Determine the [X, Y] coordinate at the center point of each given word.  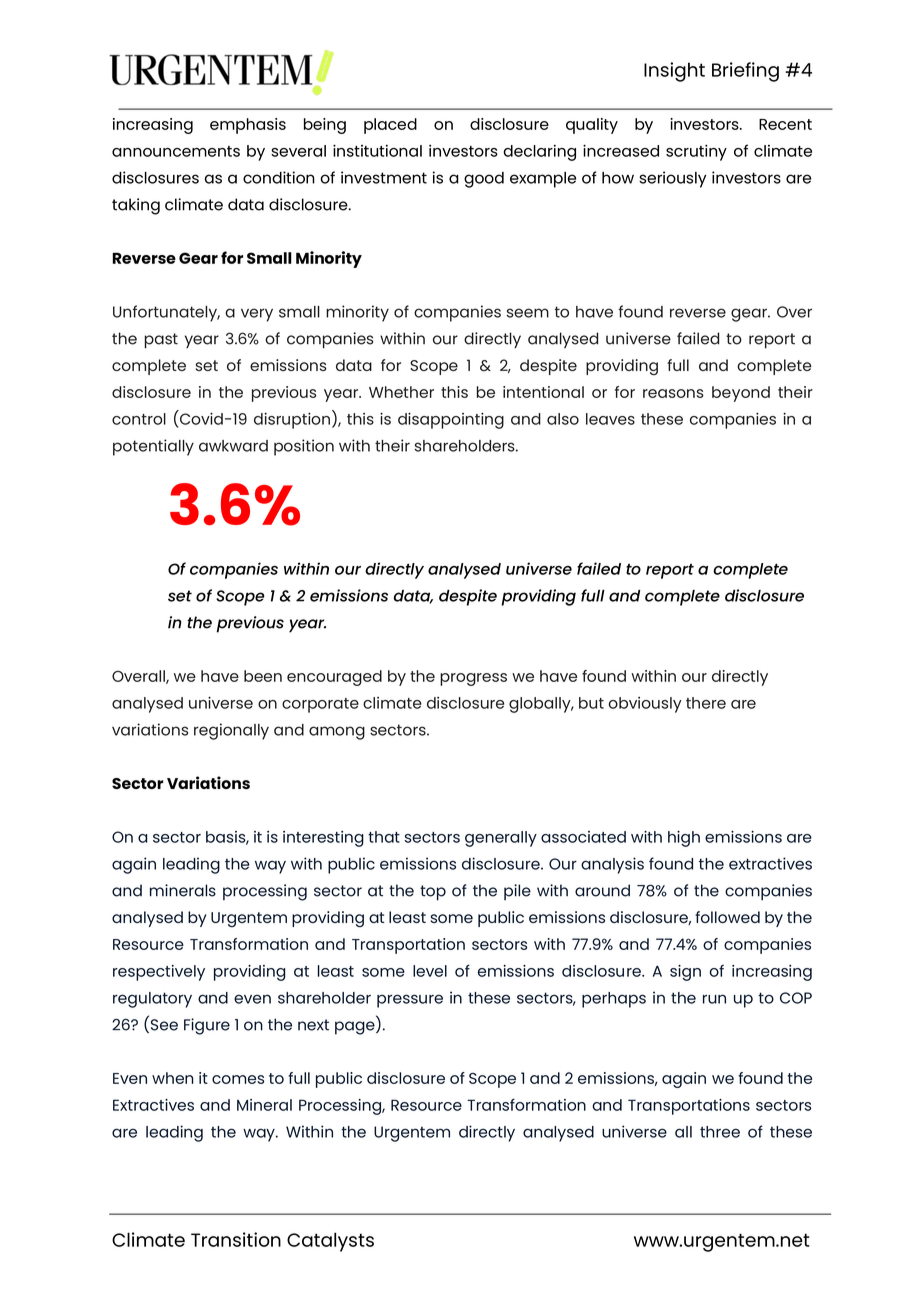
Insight [674, 72]
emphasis [248, 126]
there [706, 703]
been [263, 676]
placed [390, 126]
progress [473, 679]
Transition [236, 1239]
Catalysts [330, 1242]
